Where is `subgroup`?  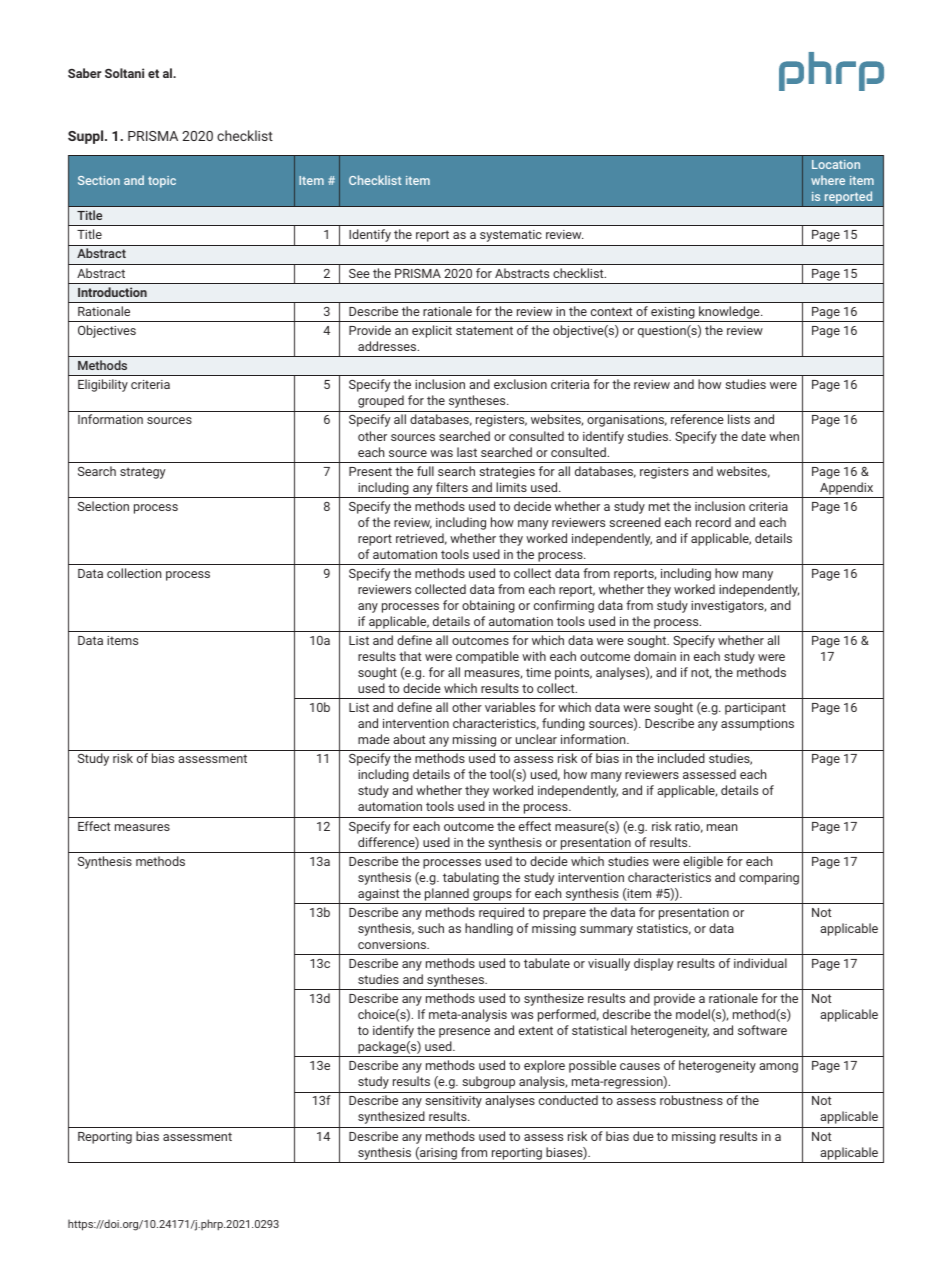
subgroup is located at coordinates (488, 1082).
